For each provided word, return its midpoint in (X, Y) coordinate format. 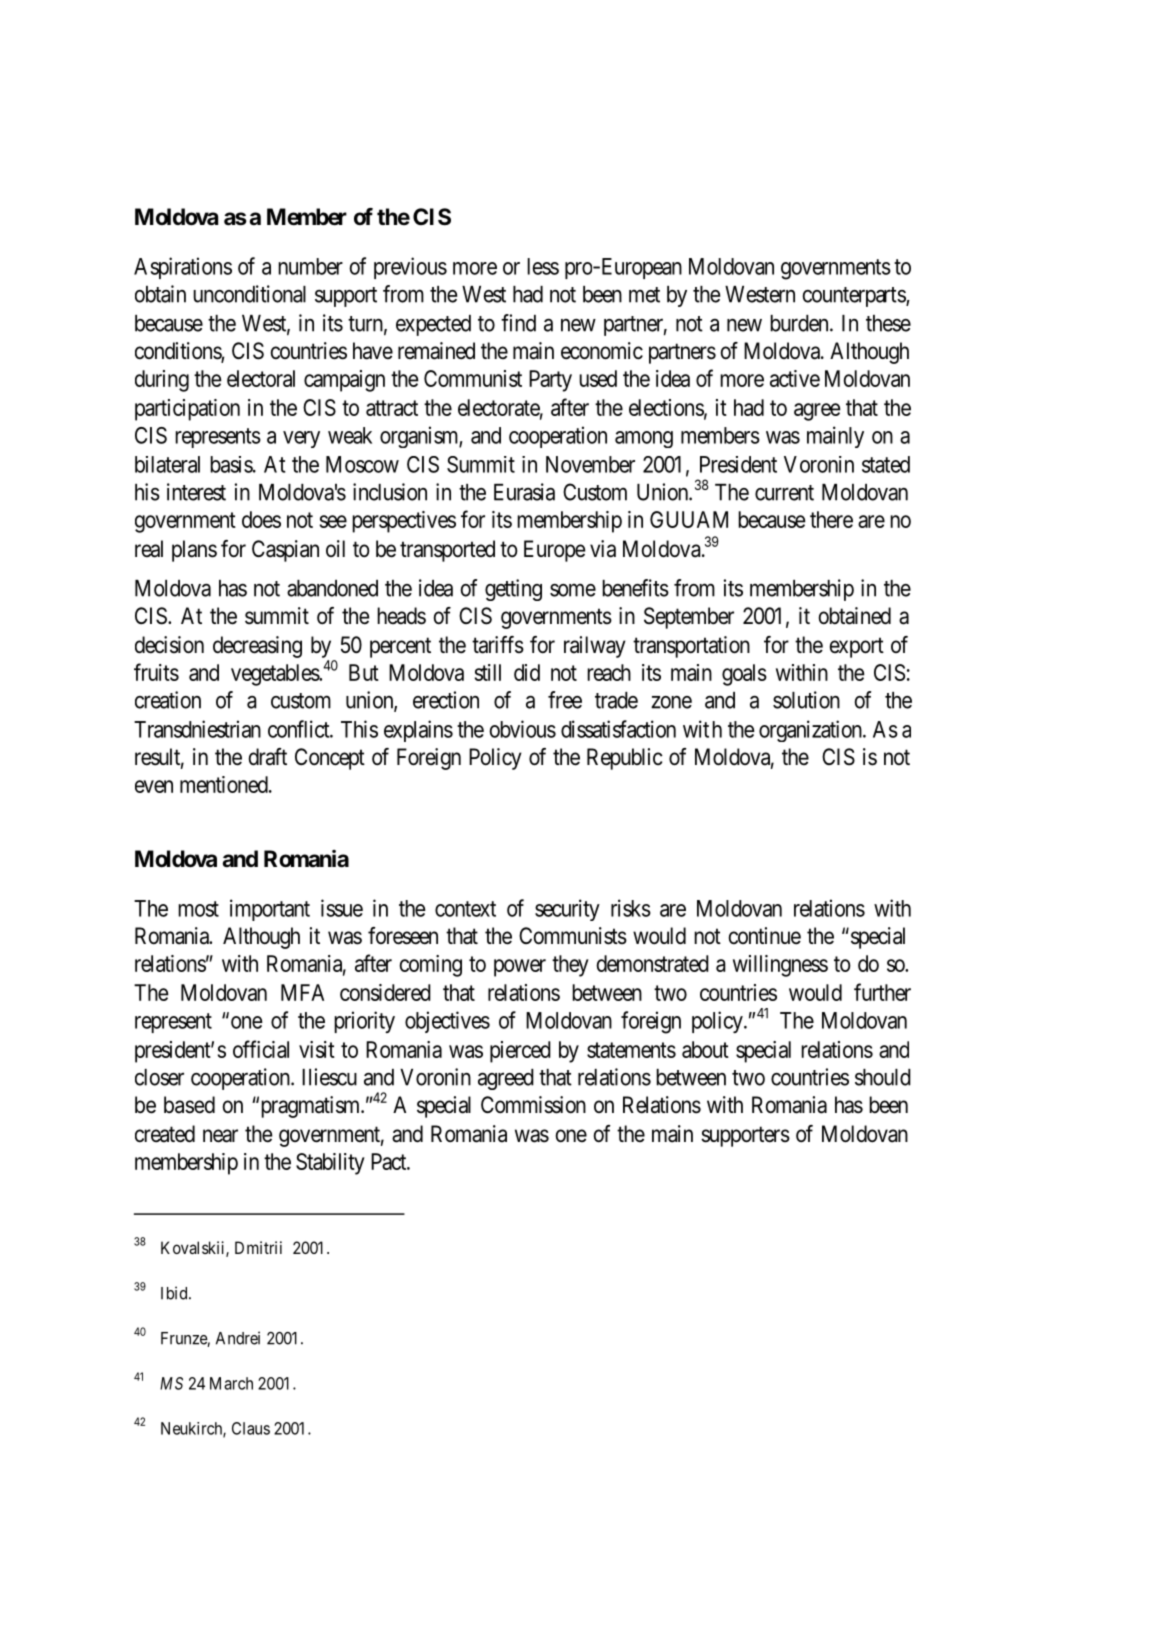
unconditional (249, 294)
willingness (780, 966)
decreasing (257, 647)
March (231, 1383)
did (527, 672)
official (261, 1049)
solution (806, 700)
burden (800, 323)
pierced (520, 1052)
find (518, 323)
